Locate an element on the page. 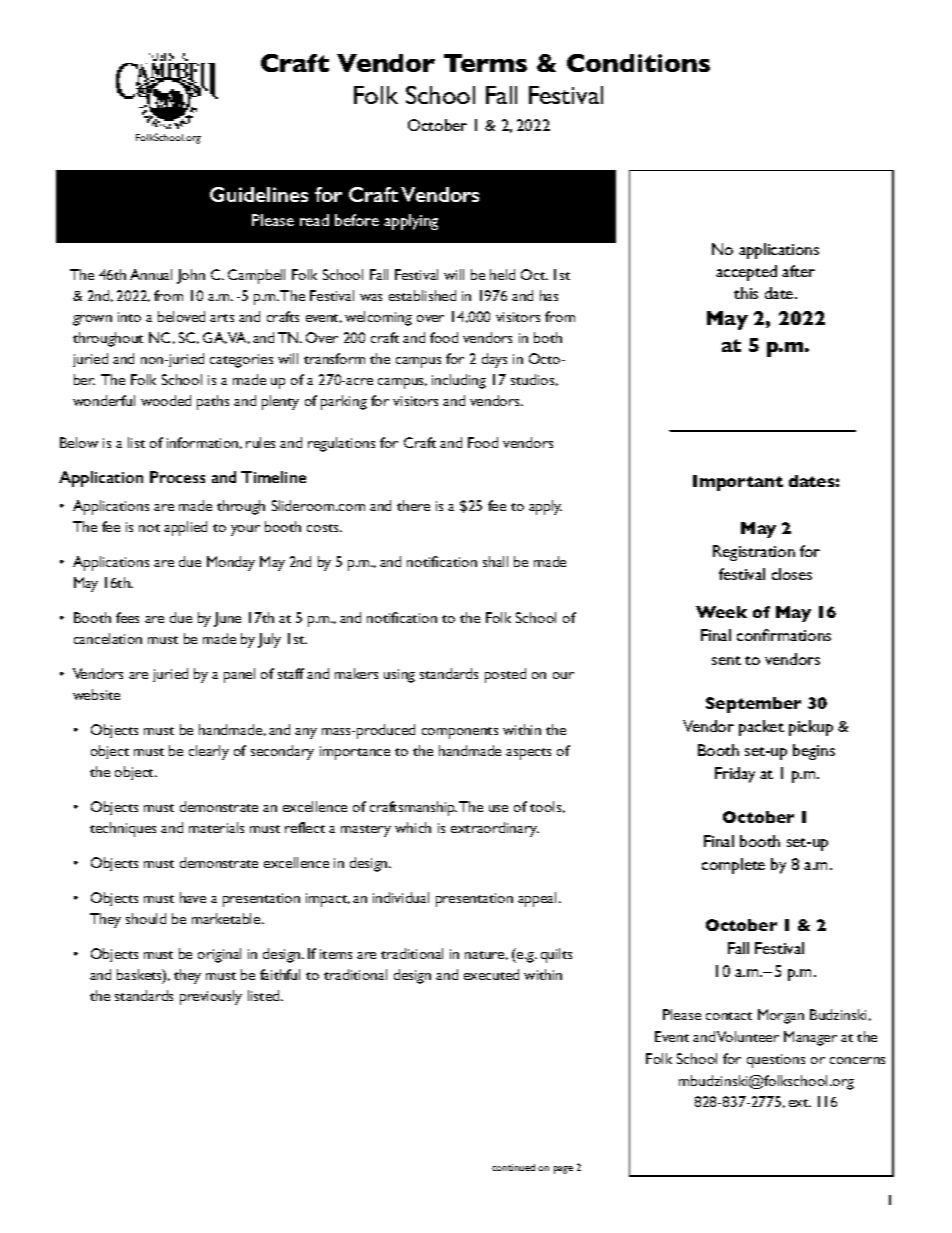 The height and width of the page is (1233, 952). previously is located at coordinates (211, 997).
